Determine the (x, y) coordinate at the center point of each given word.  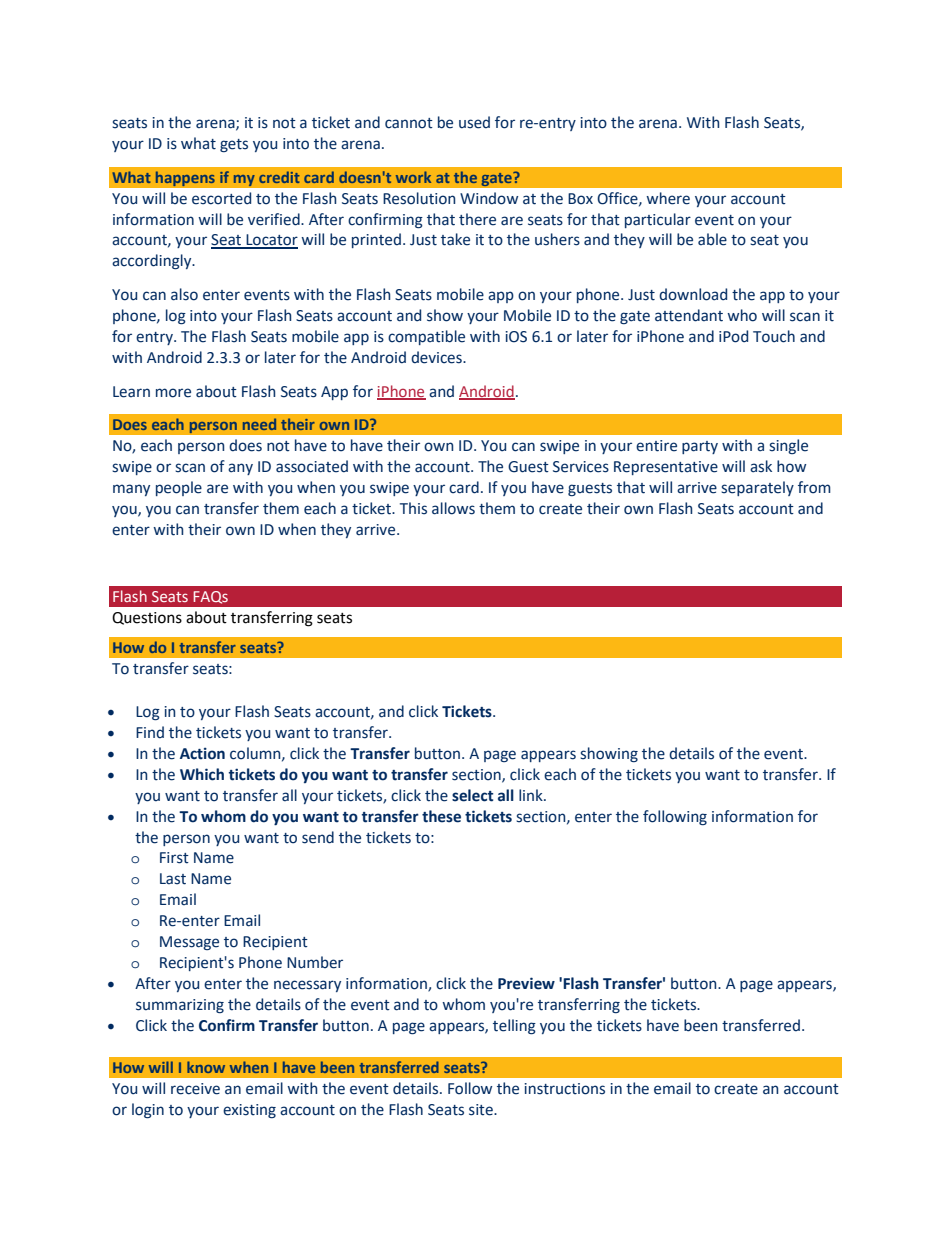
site (482, 1110)
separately (757, 488)
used (474, 122)
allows (453, 508)
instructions (564, 1089)
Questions (147, 618)
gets (234, 145)
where (668, 198)
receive (195, 1089)
